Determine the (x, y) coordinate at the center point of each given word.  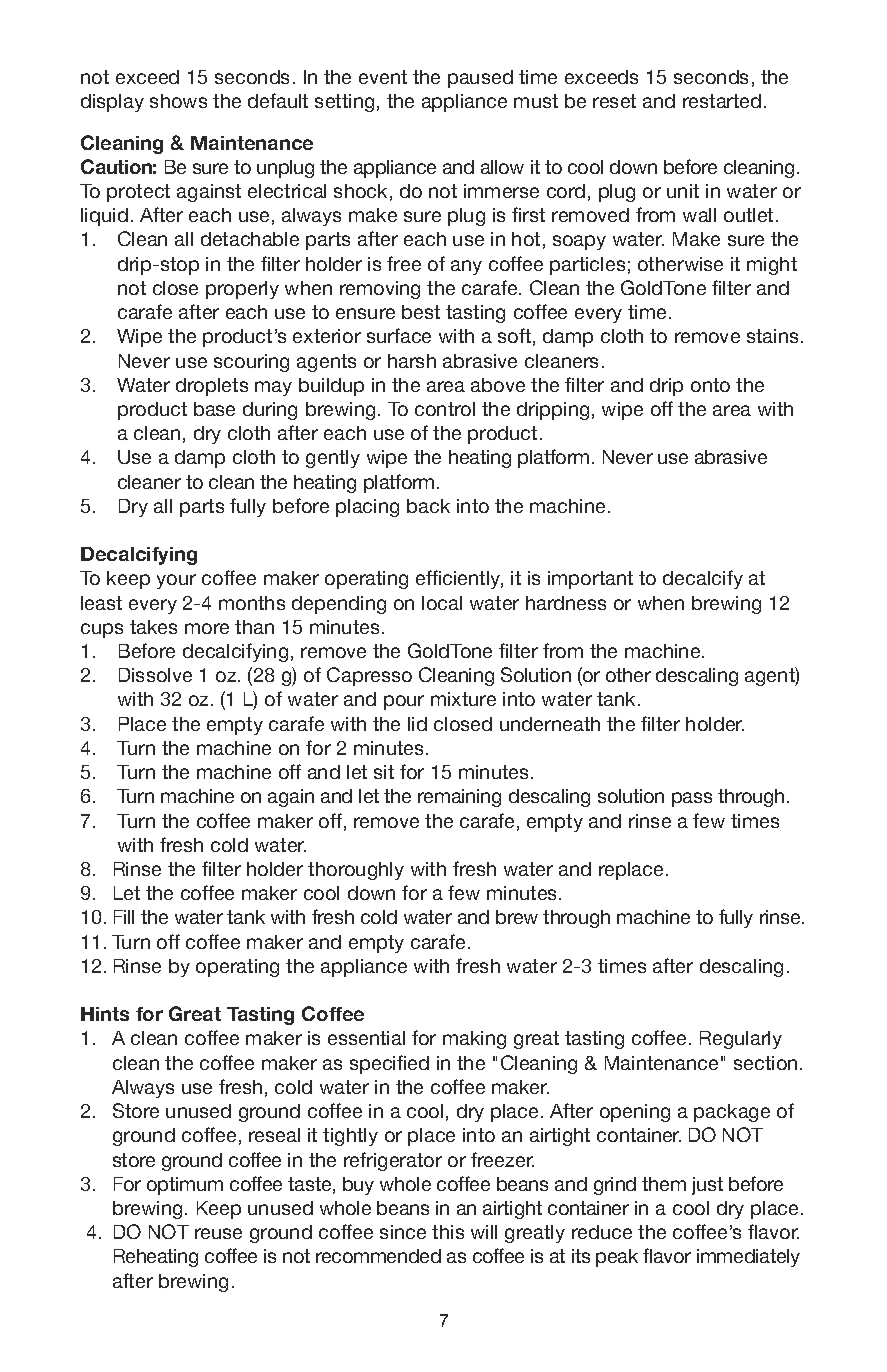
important (590, 580)
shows (178, 101)
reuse (218, 1233)
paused (480, 79)
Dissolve (155, 675)
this (448, 1232)
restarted (722, 101)
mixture (463, 699)
